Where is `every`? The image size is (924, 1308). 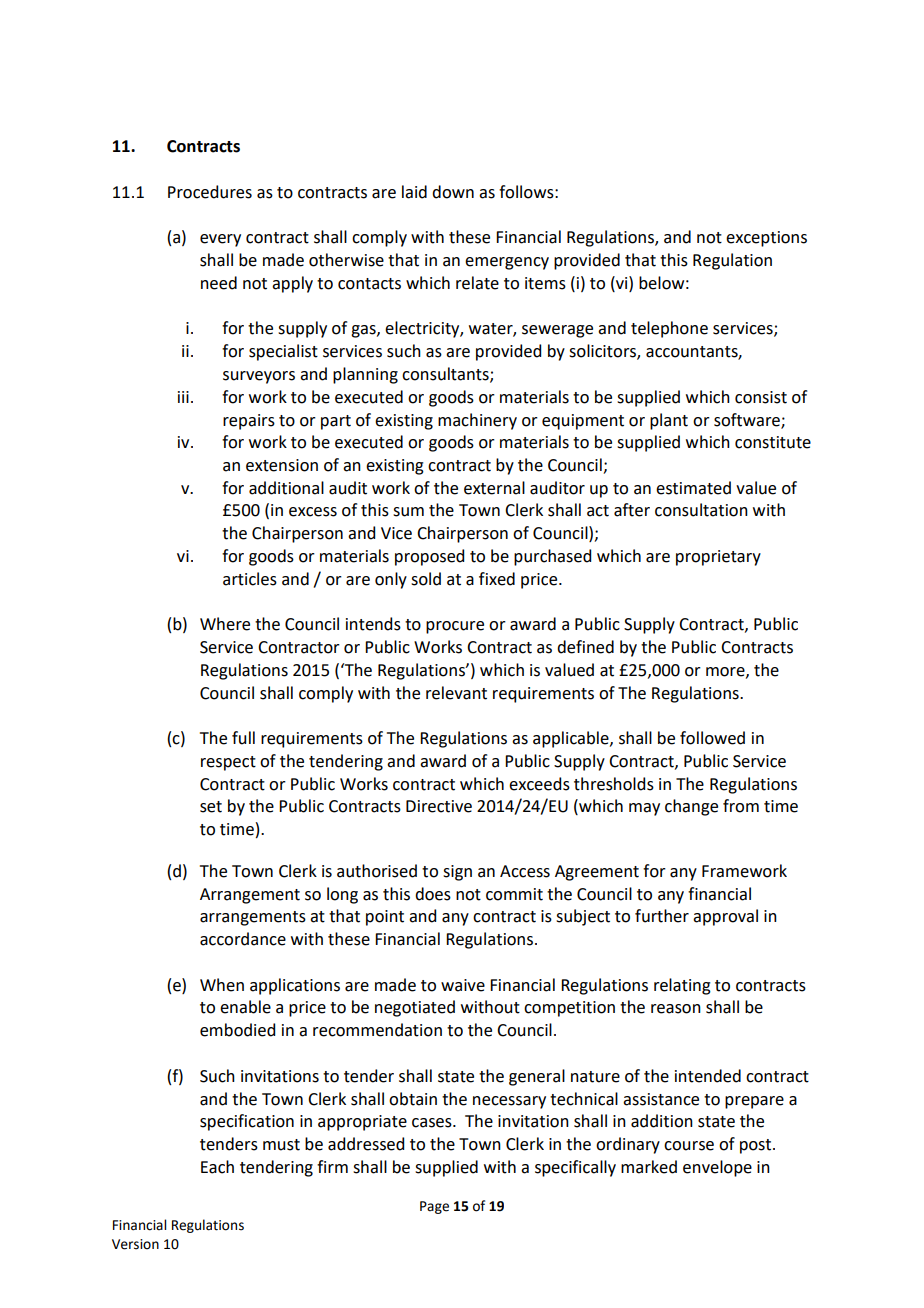 every is located at coordinates (220, 240).
